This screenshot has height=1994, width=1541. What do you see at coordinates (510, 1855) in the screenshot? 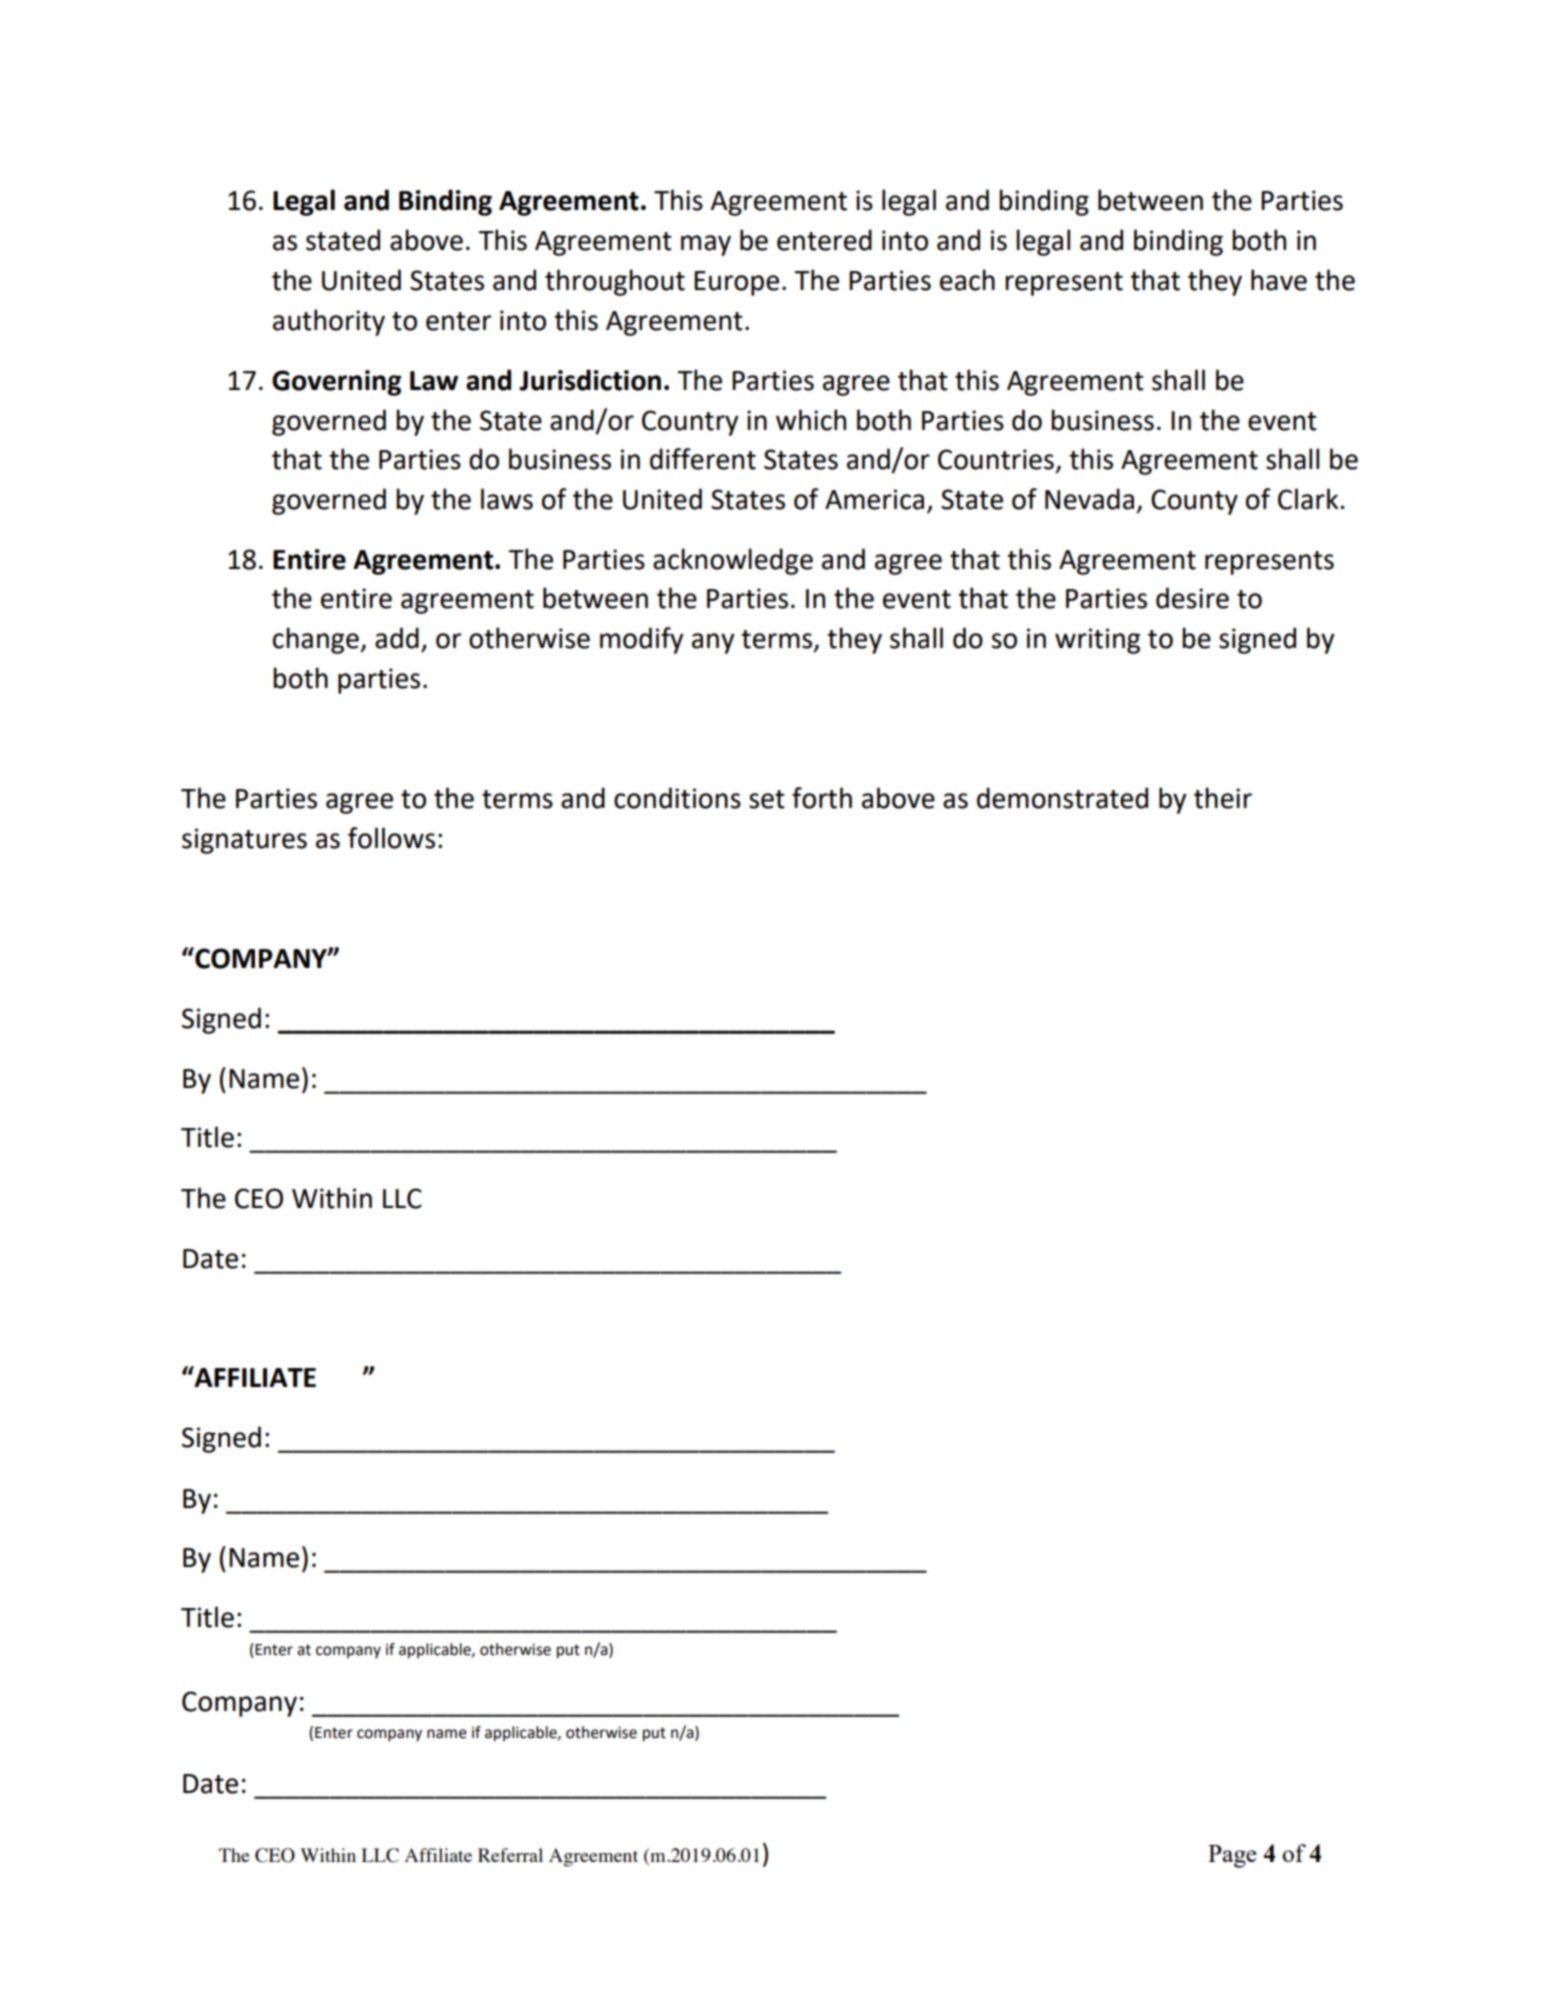
I see `Referral` at bounding box center [510, 1855].
